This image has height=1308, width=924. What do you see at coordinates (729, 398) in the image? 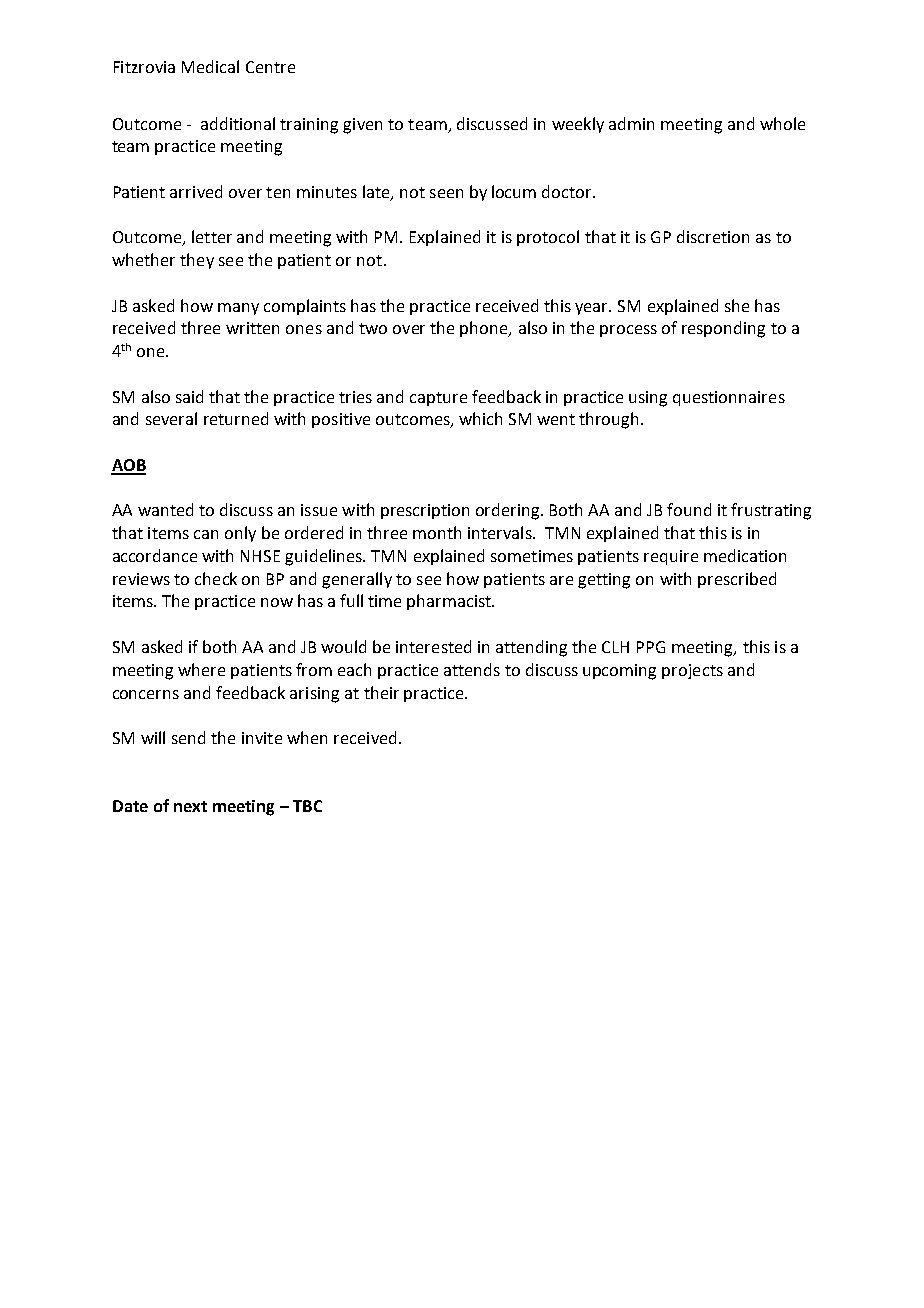
I see `questionnaires` at bounding box center [729, 398].
